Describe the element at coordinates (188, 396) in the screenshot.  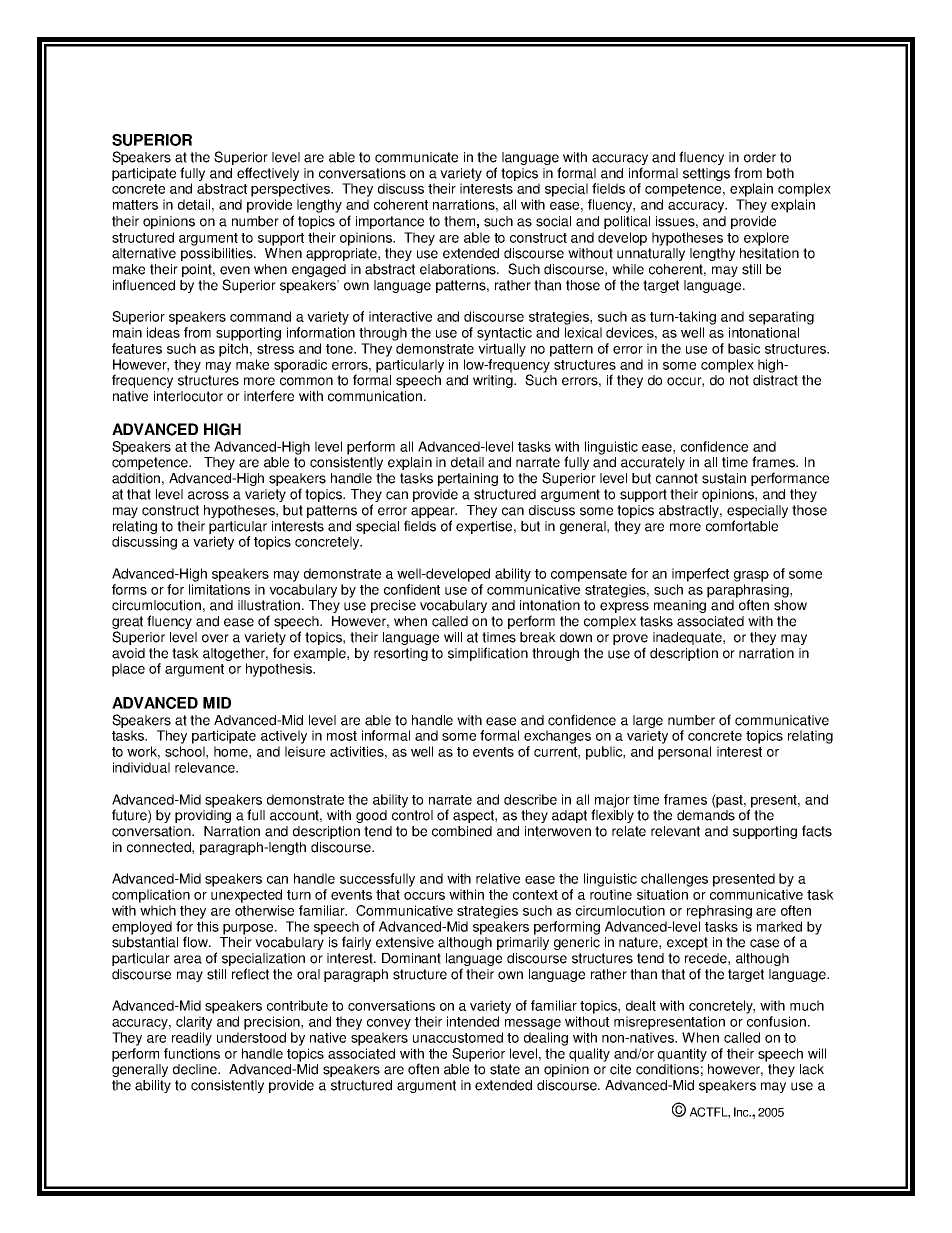
I see `interlocutor` at that location.
